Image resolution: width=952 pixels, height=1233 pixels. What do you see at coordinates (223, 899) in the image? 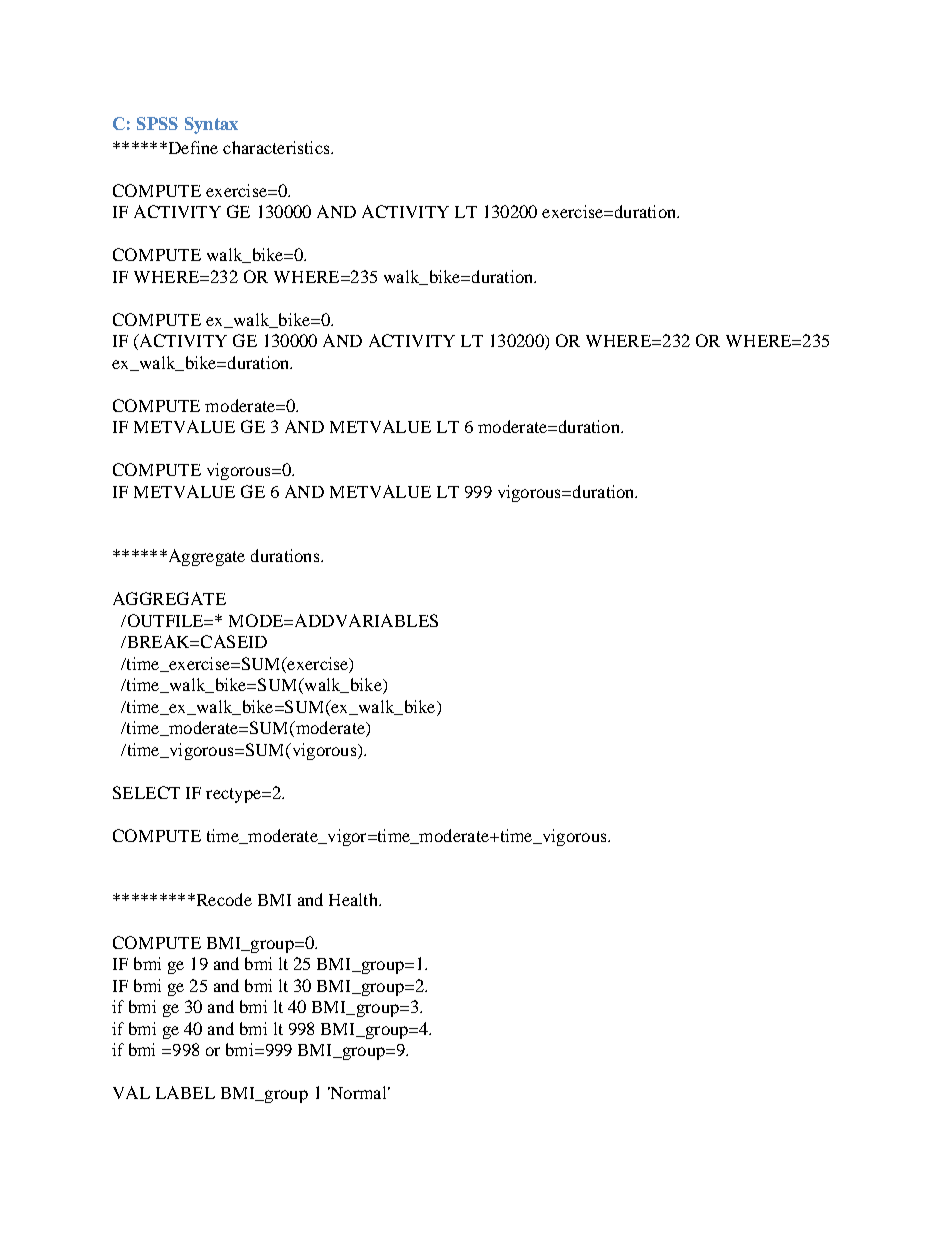
I see `Recode` at bounding box center [223, 899].
